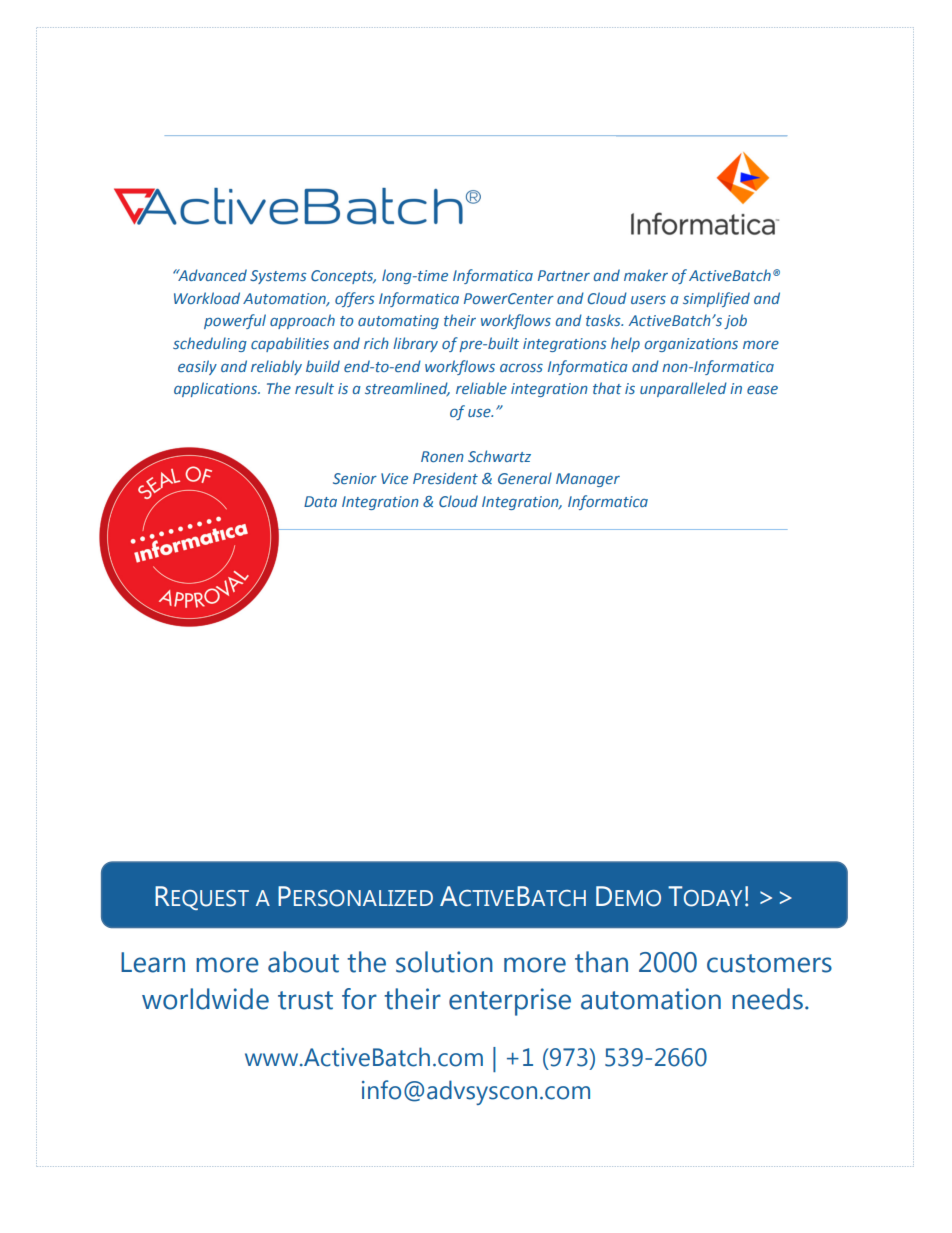  What do you see at coordinates (445, 478) in the image?
I see `President` at bounding box center [445, 478].
